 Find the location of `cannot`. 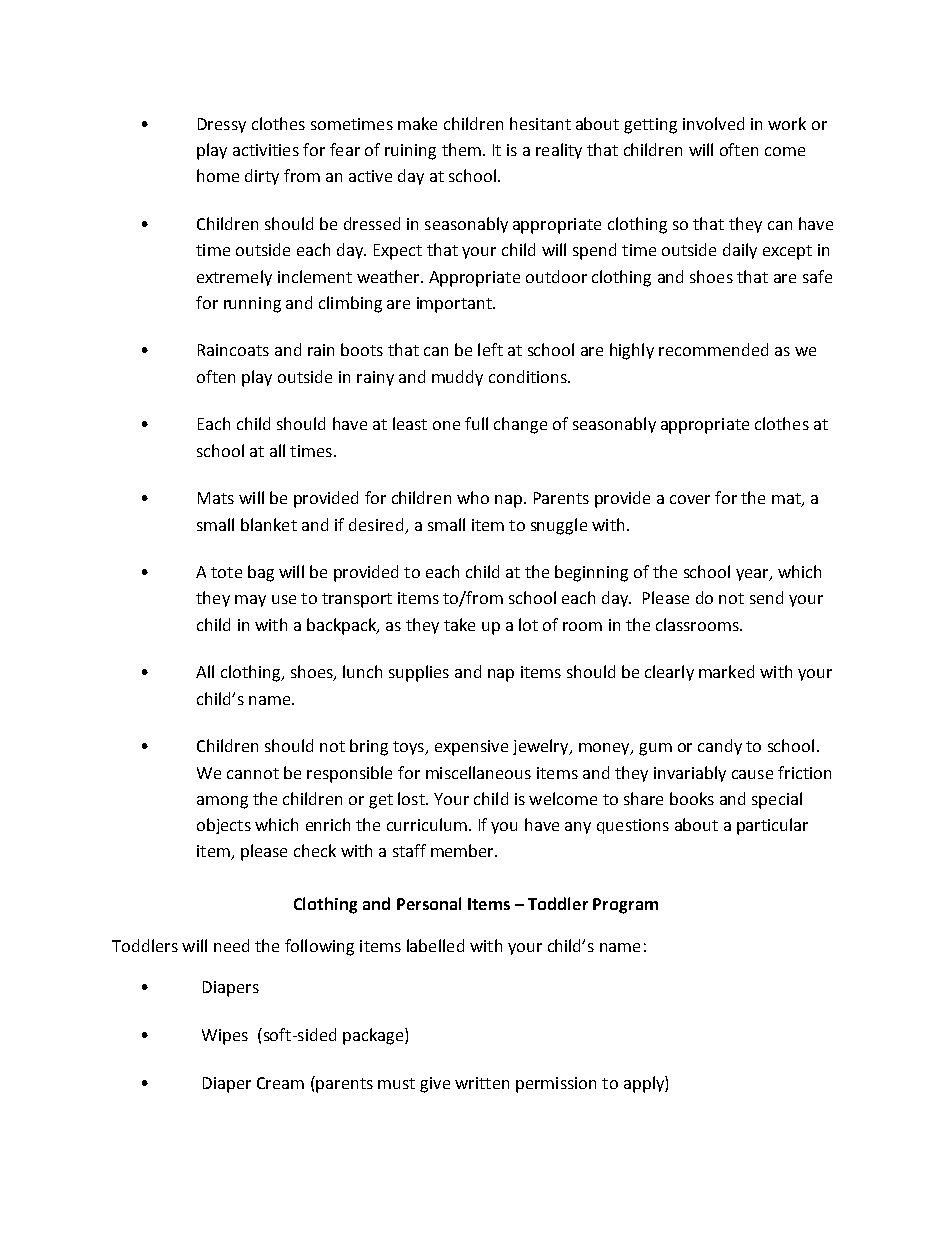

cannot is located at coordinates (253, 773).
